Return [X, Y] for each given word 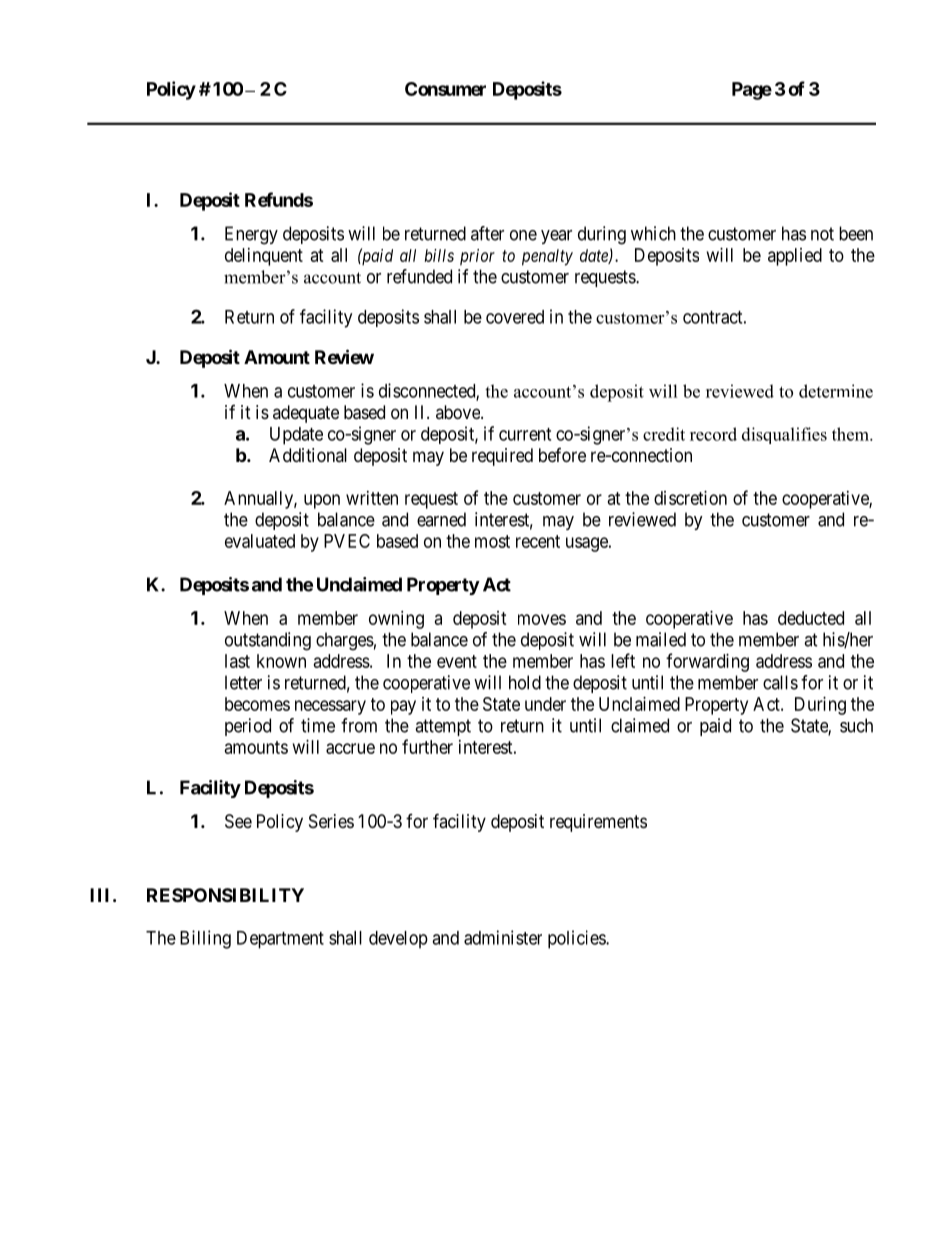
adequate [306, 414]
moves [542, 619]
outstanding [268, 641]
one [523, 235]
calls [780, 682]
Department [280, 940]
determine [836, 391]
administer [503, 937]
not [822, 234]
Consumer [445, 89]
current [525, 434]
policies [577, 939]
